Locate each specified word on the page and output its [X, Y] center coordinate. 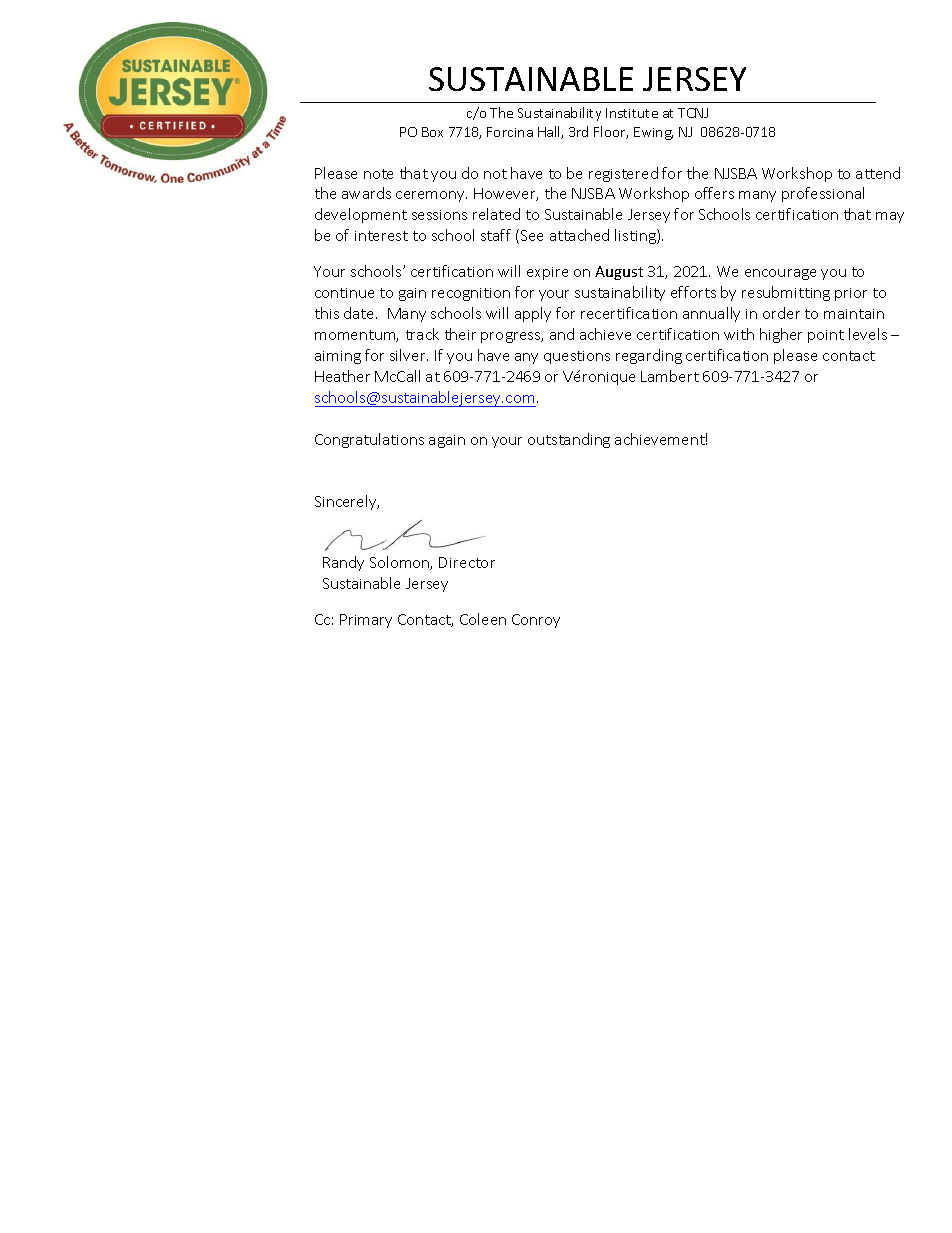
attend [878, 173]
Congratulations [369, 440]
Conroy [536, 621]
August [619, 273]
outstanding [569, 440]
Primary [366, 621]
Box [432, 132]
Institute [632, 113]
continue [344, 293]
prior [851, 294]
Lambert [670, 376]
